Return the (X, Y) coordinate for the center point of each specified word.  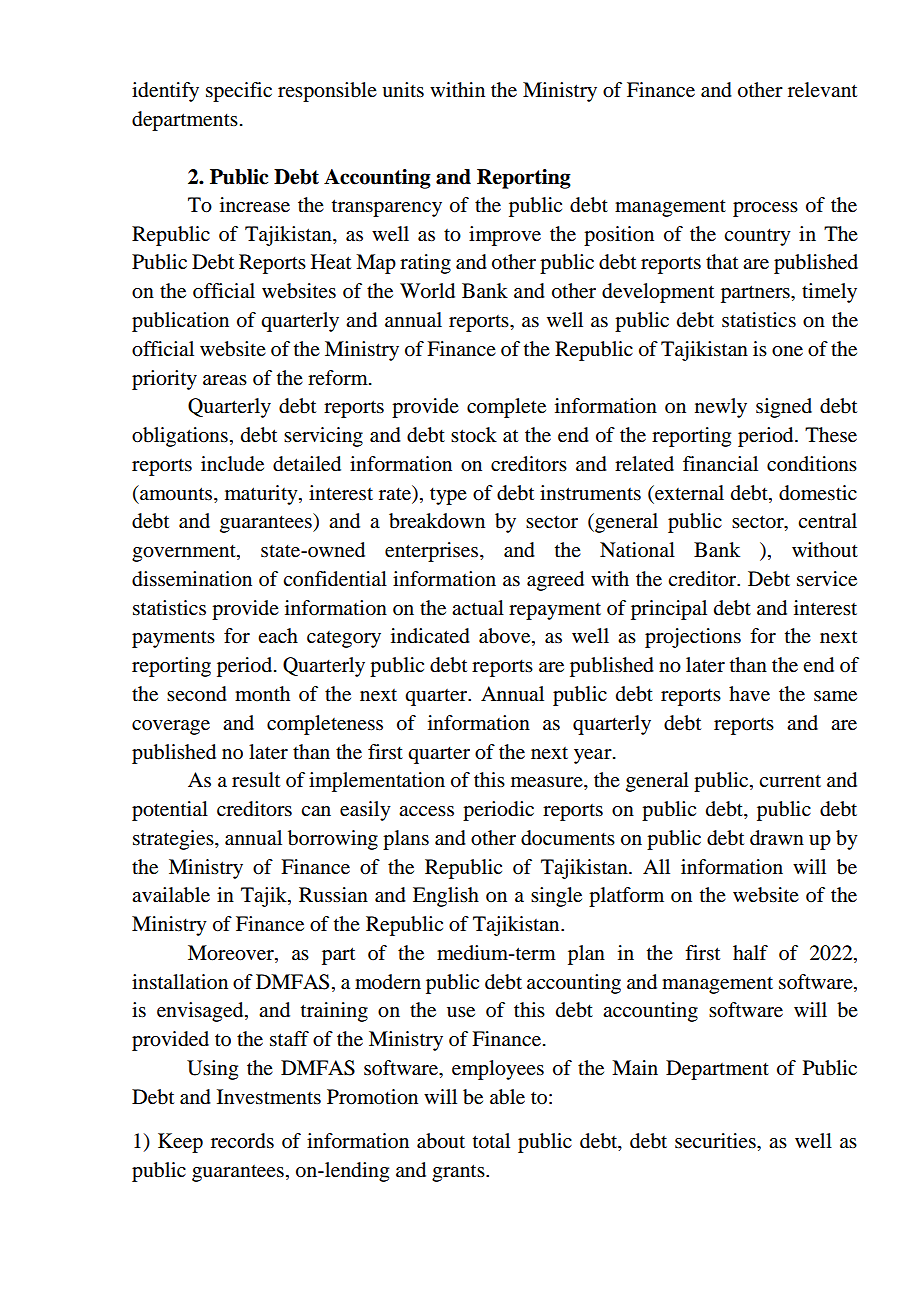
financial (720, 464)
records (242, 1141)
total (491, 1141)
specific (239, 92)
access (426, 811)
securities (716, 1141)
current (790, 781)
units (403, 90)
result (256, 780)
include (232, 464)
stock (474, 435)
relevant (822, 90)
